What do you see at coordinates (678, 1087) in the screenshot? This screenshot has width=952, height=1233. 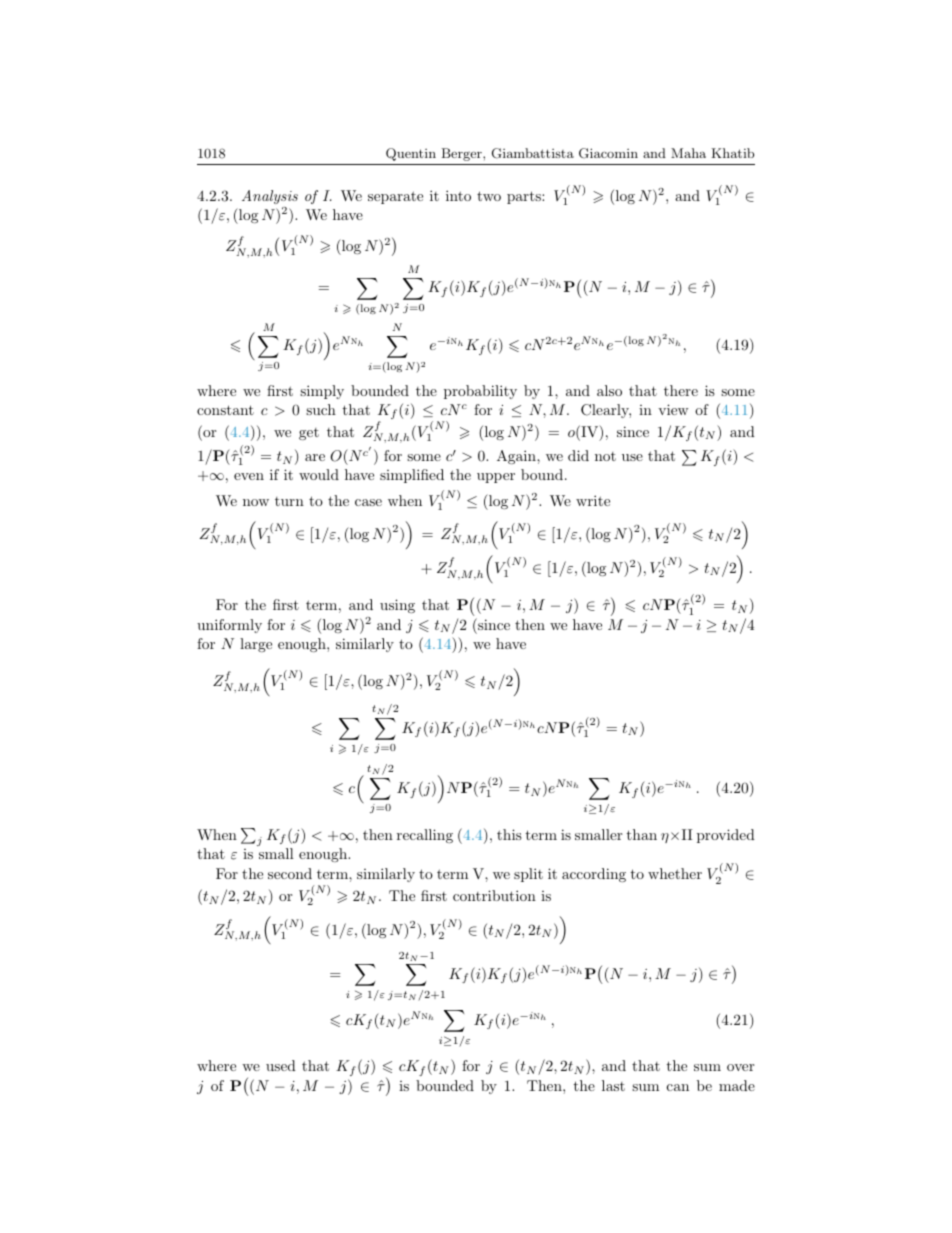 I see `can` at bounding box center [678, 1087].
